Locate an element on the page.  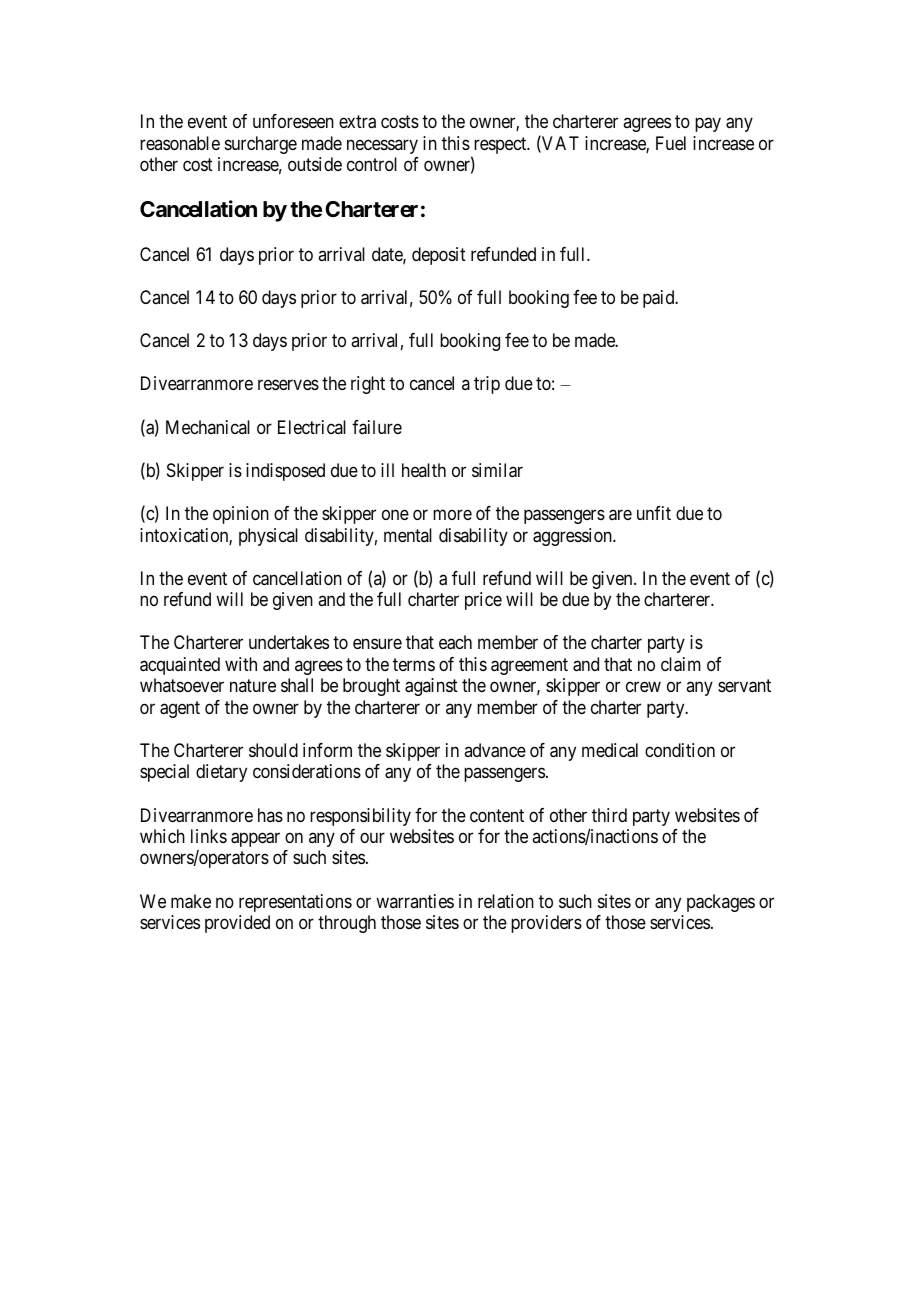
packages is located at coordinates (721, 903).
